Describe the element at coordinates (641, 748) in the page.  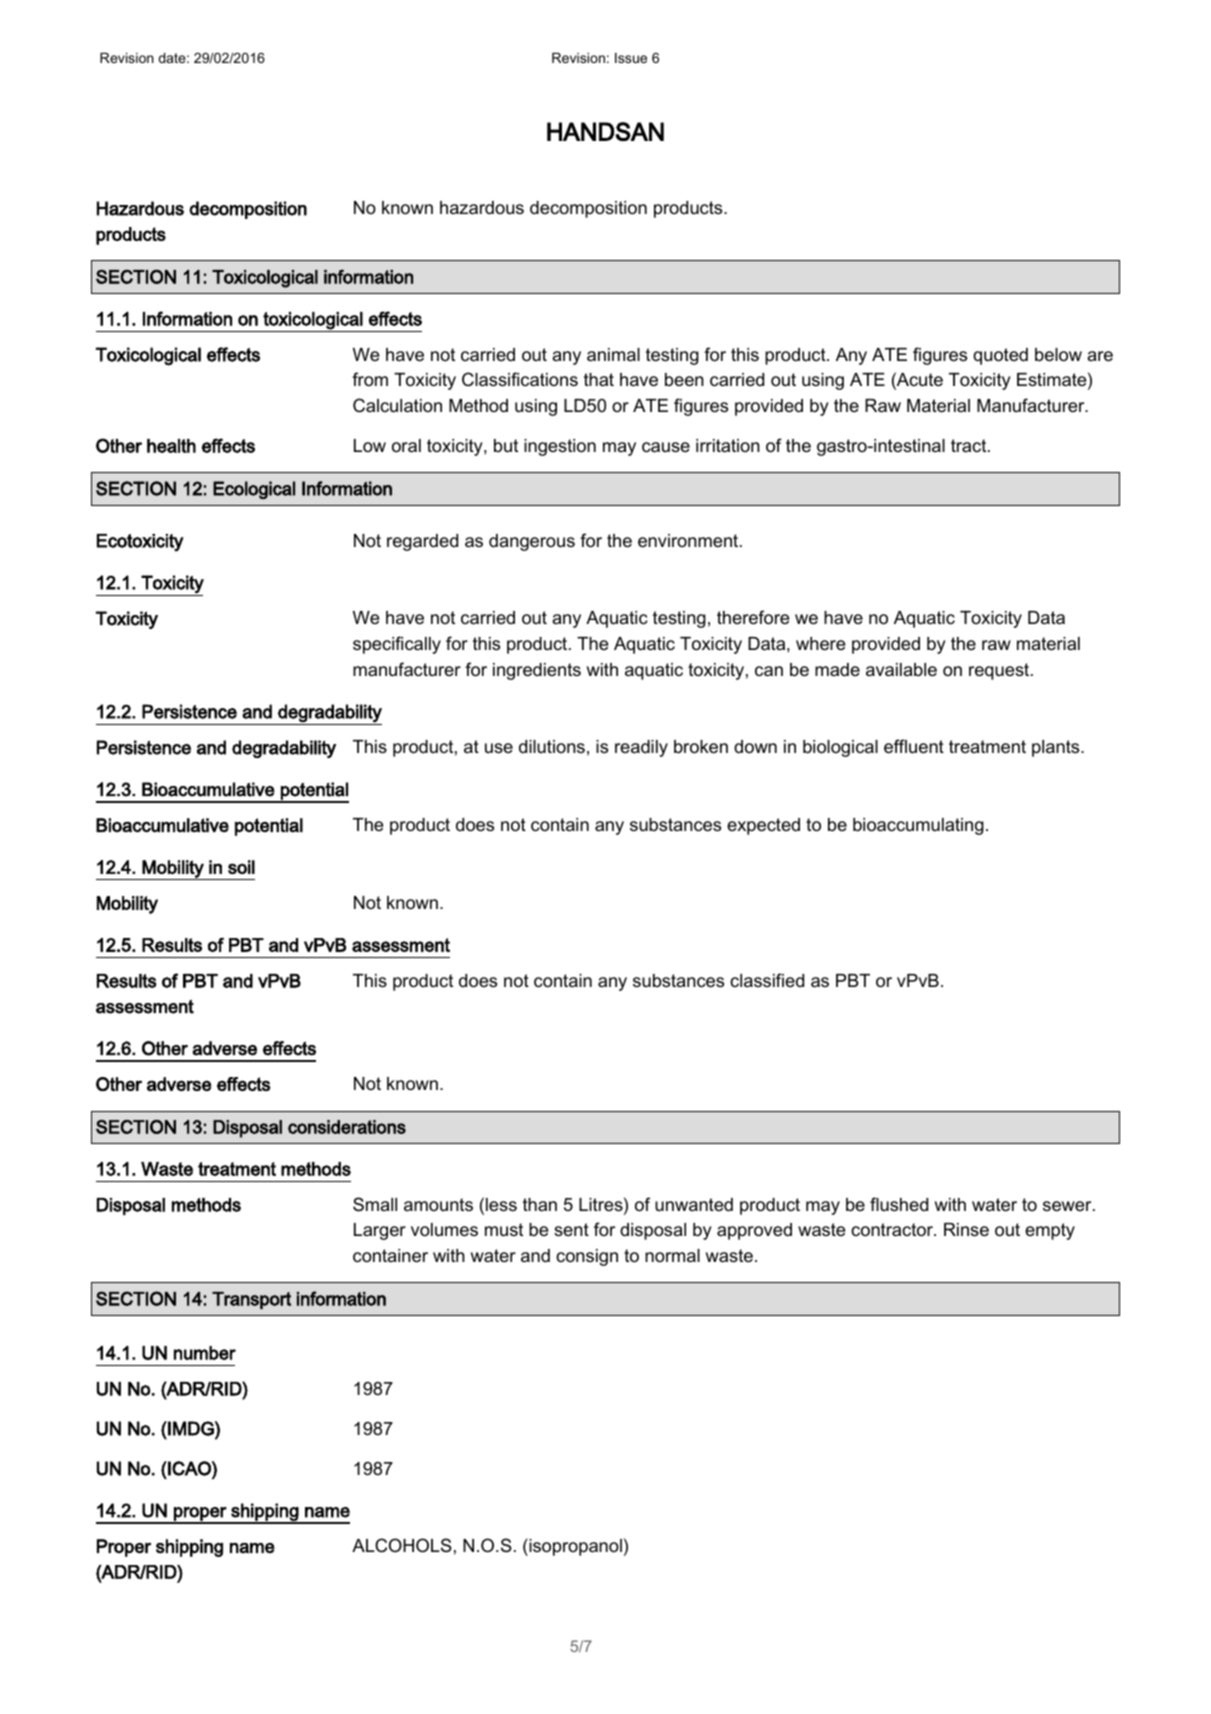
I see `readily` at that location.
